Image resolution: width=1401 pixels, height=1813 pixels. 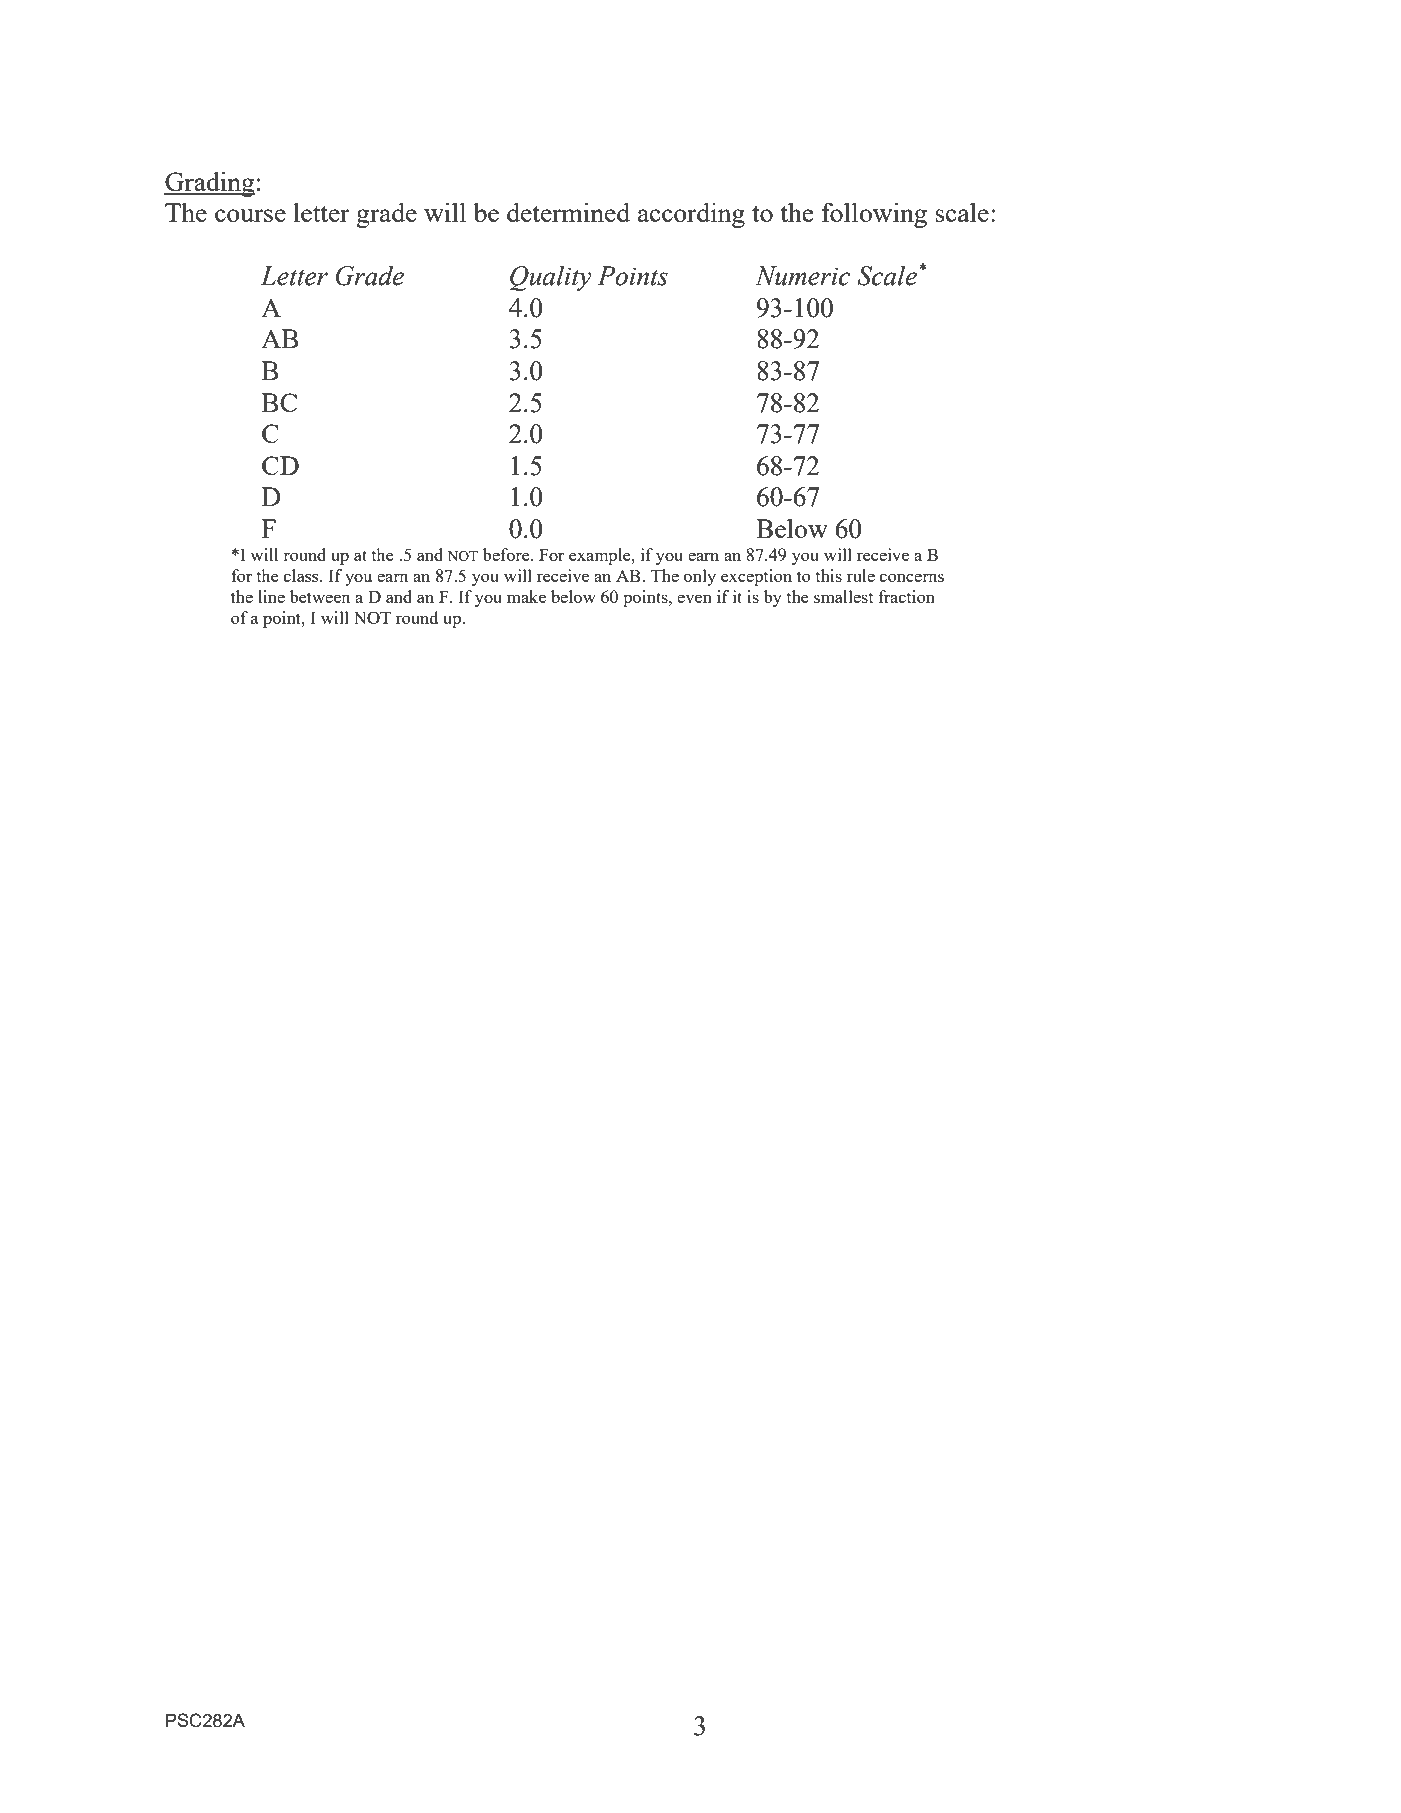 What do you see at coordinates (507, 554) in the page?
I see `before` at bounding box center [507, 554].
